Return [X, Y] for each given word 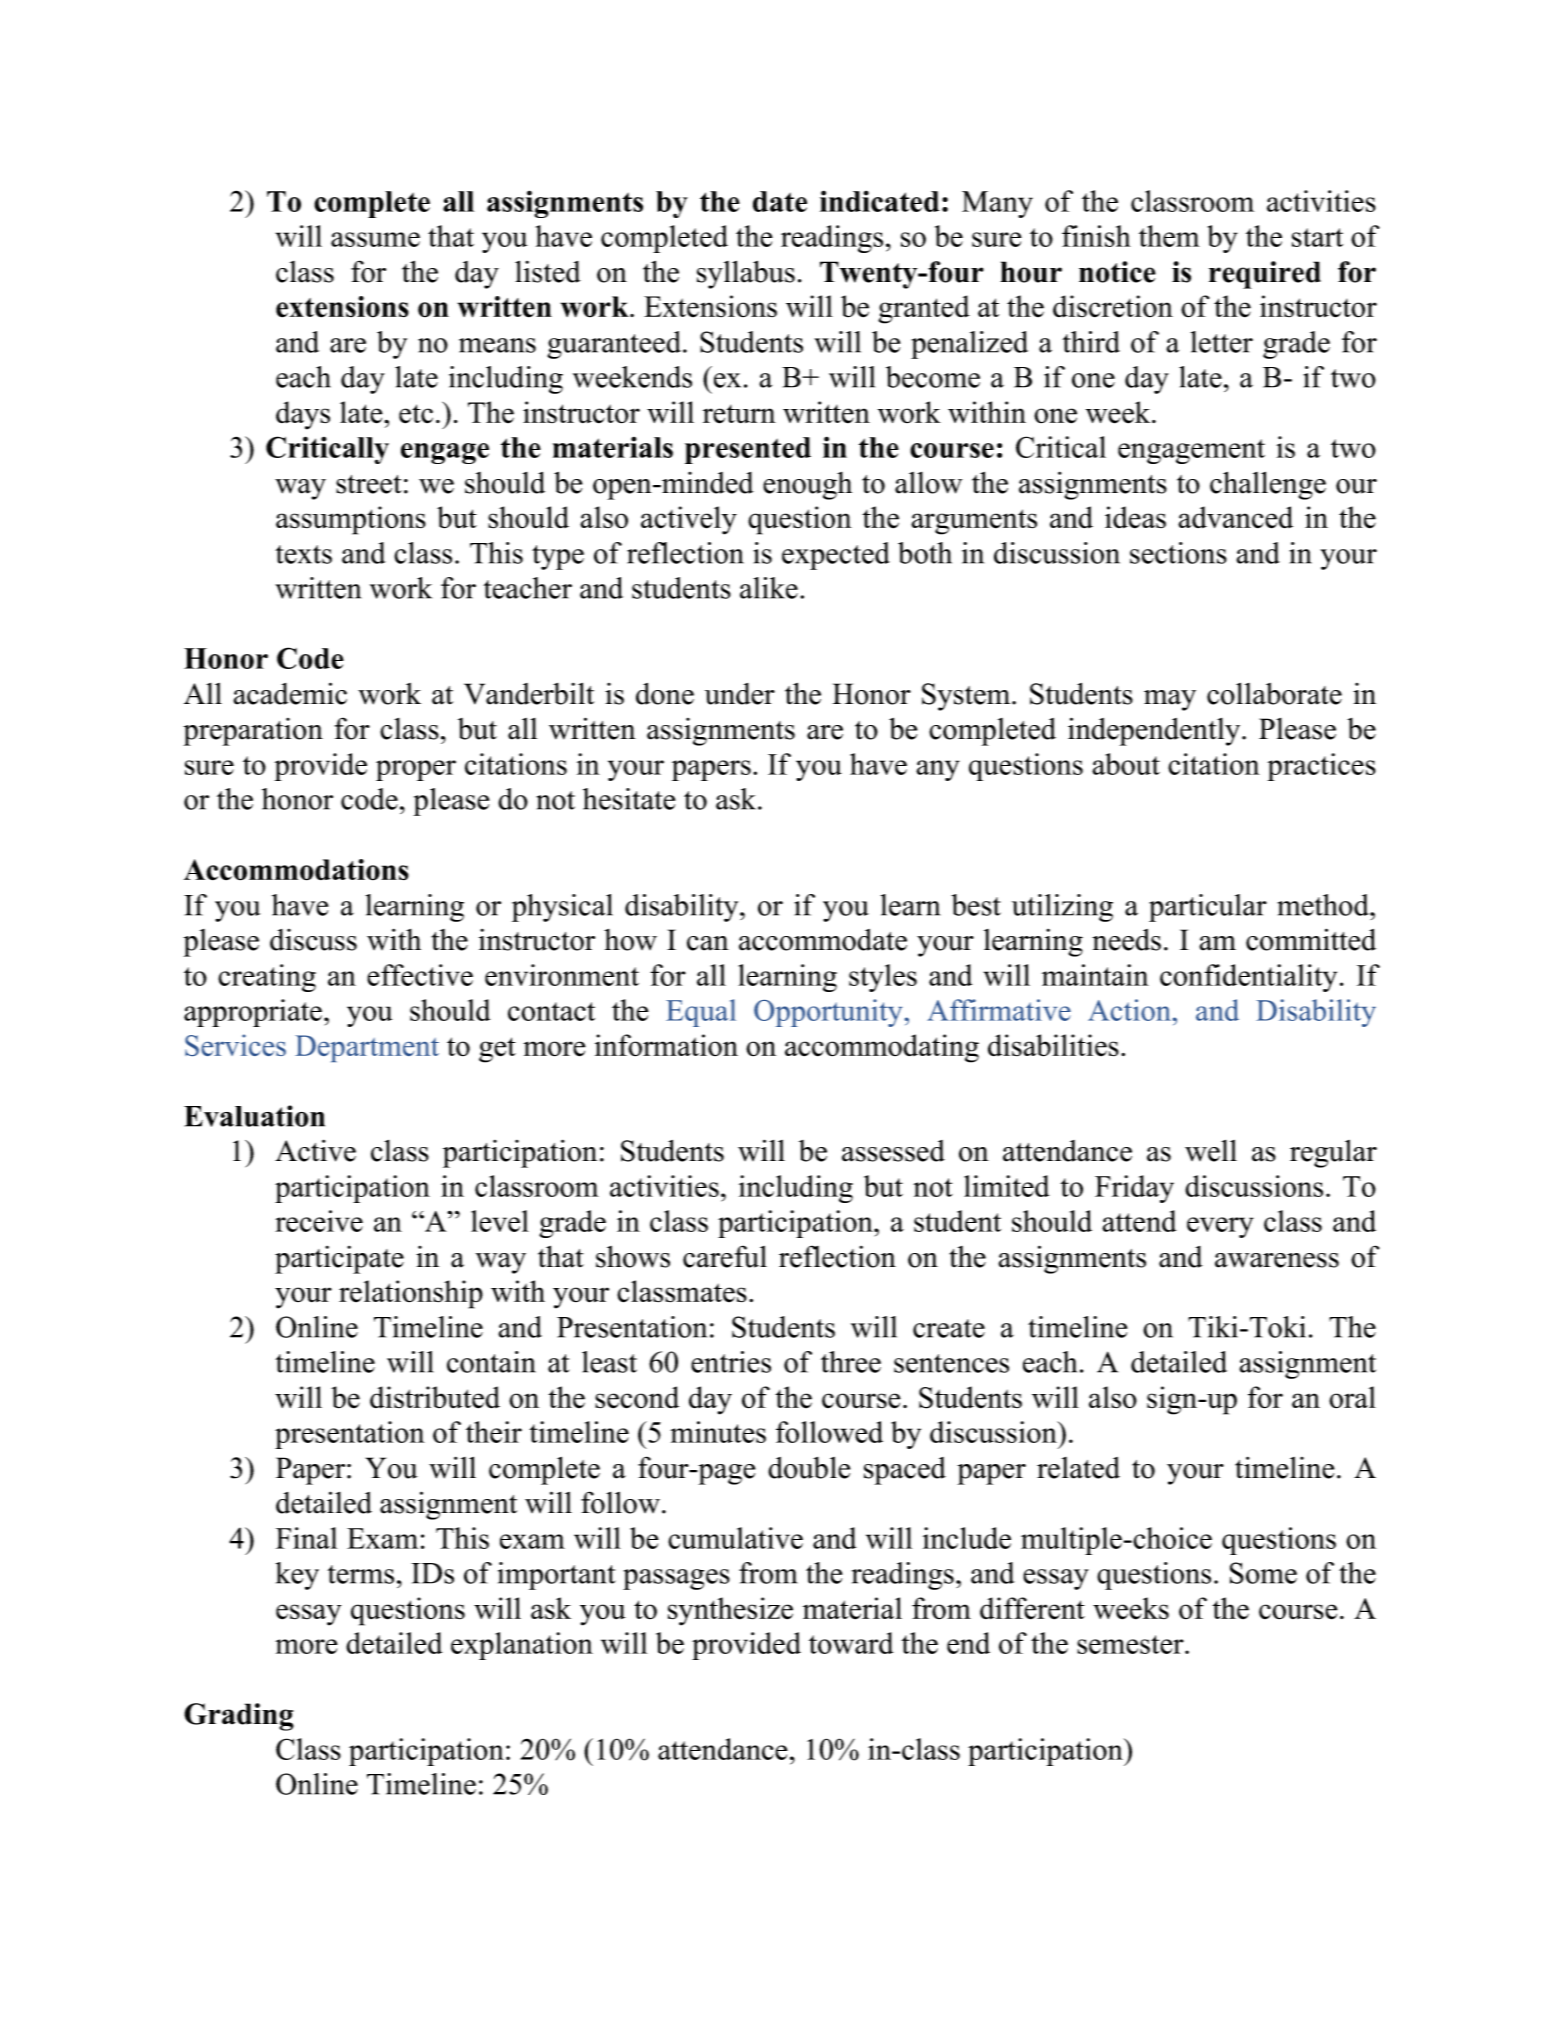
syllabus [746, 274]
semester [1131, 1644]
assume [375, 239]
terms [360, 1574]
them [1169, 236]
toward [851, 1643]
